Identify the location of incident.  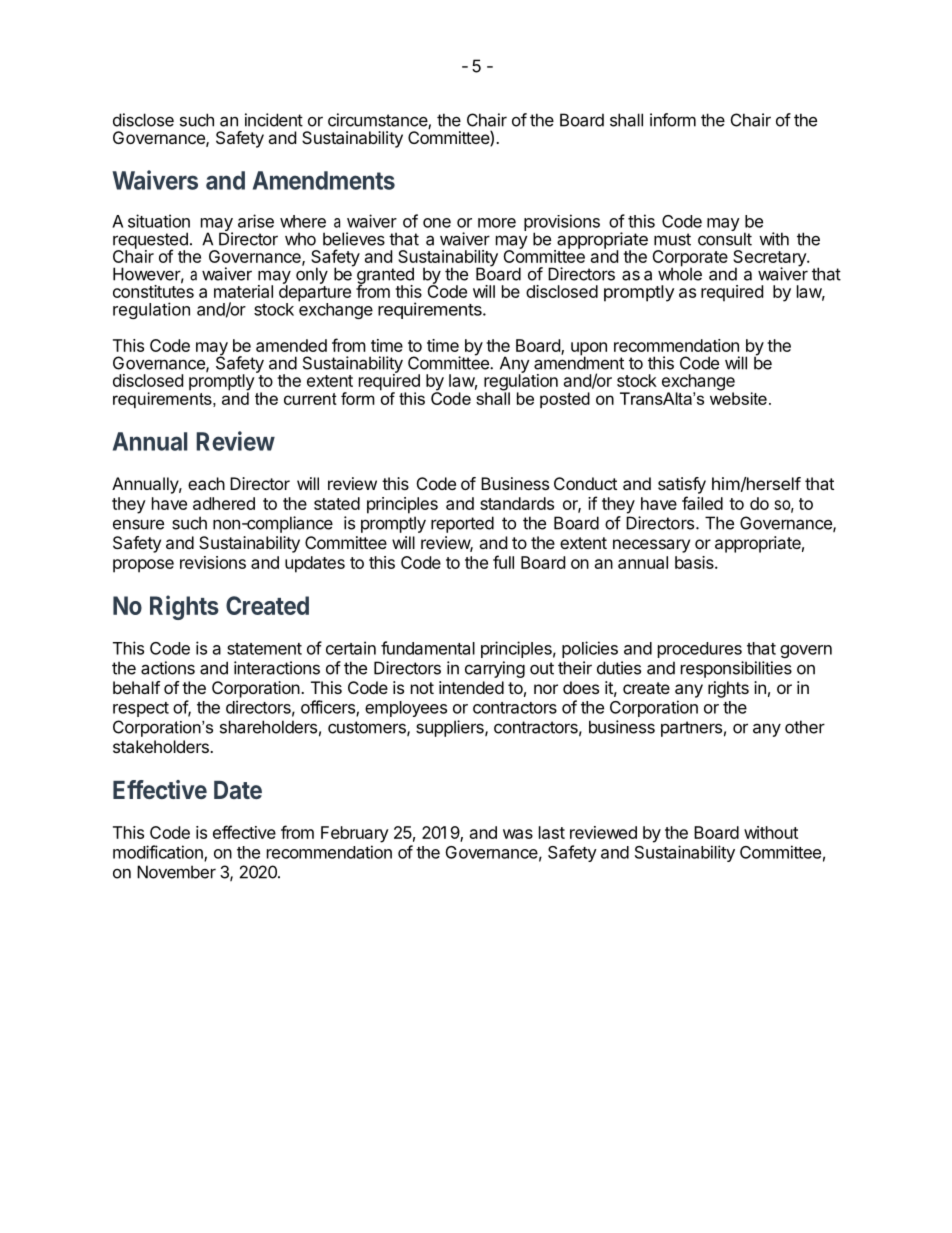
(274, 120).
